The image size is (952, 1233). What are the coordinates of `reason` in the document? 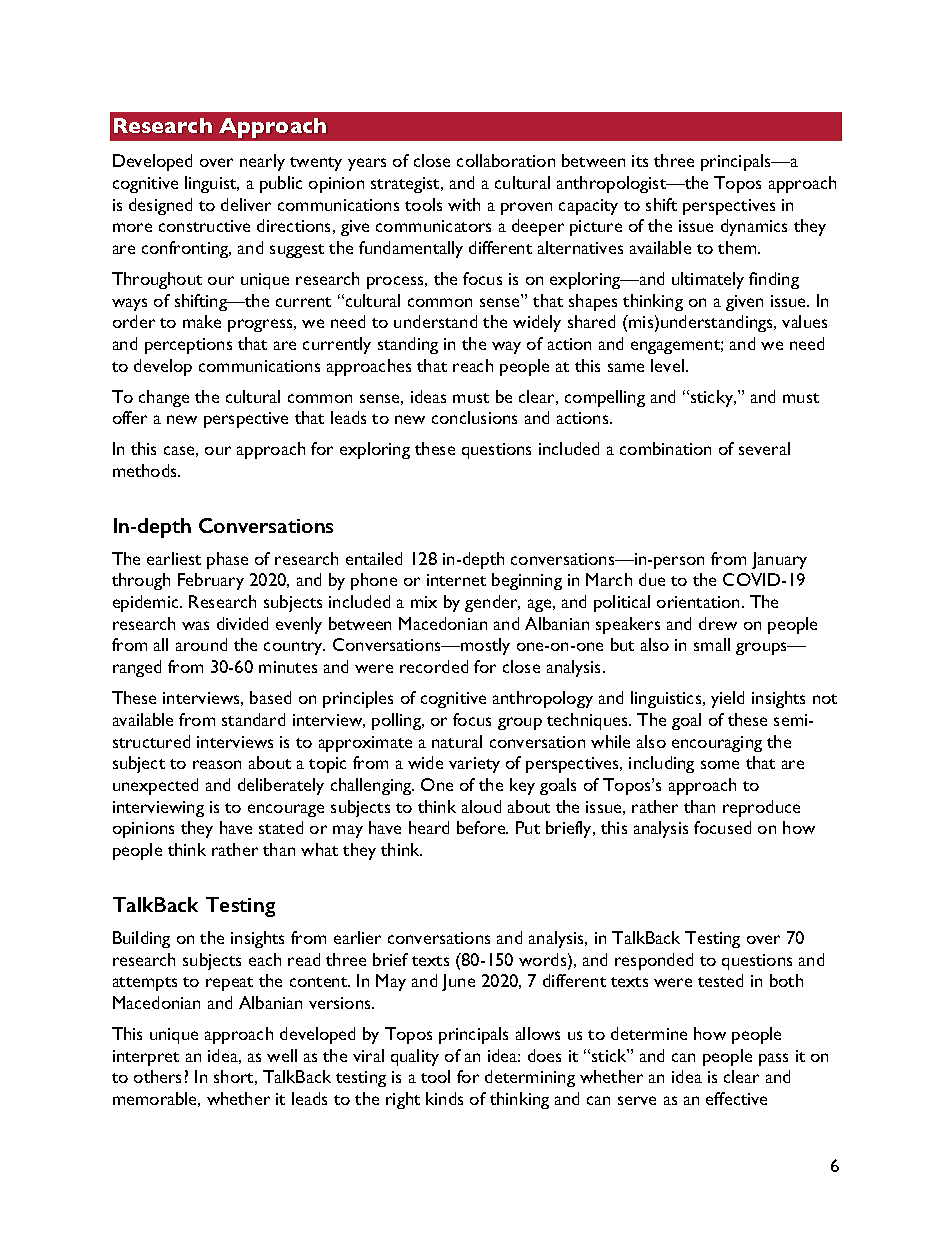 It's located at (217, 764).
